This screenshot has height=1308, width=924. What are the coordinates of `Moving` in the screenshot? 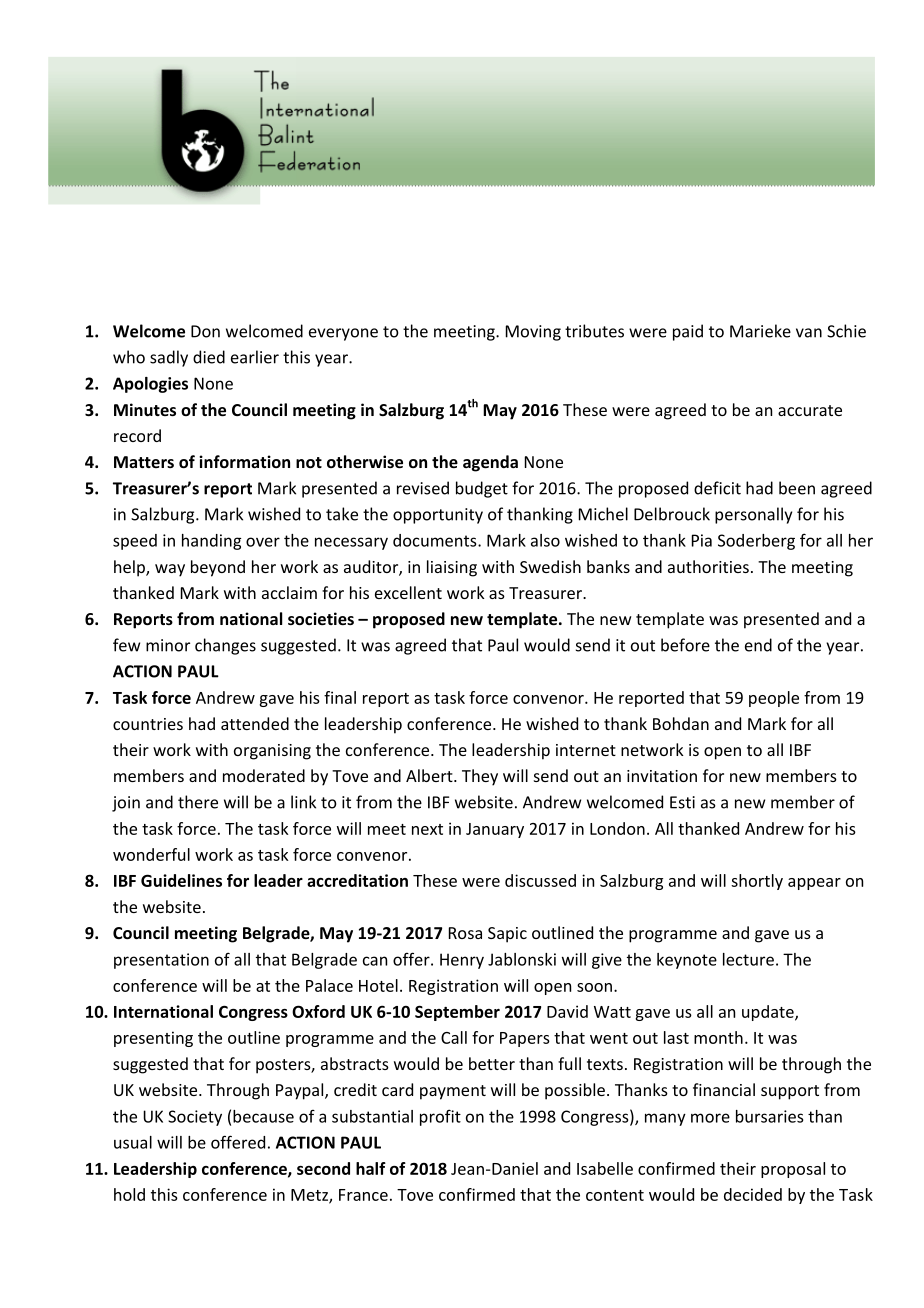 It's located at (533, 333).
